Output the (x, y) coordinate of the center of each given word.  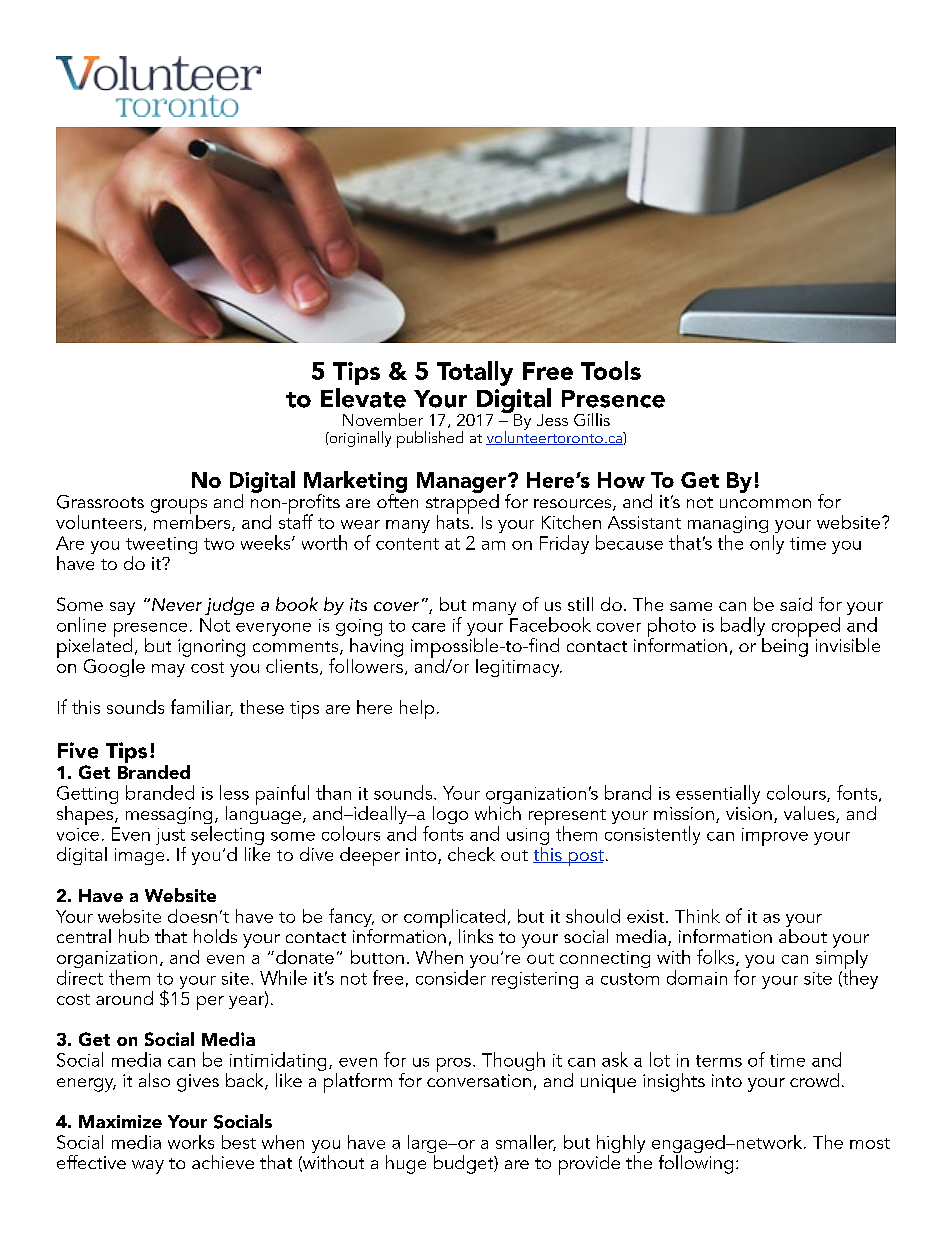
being (786, 646)
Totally (475, 373)
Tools (611, 370)
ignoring (211, 648)
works (191, 1142)
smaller (526, 1143)
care (428, 627)
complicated (454, 920)
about (803, 934)
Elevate (363, 398)
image (139, 856)
